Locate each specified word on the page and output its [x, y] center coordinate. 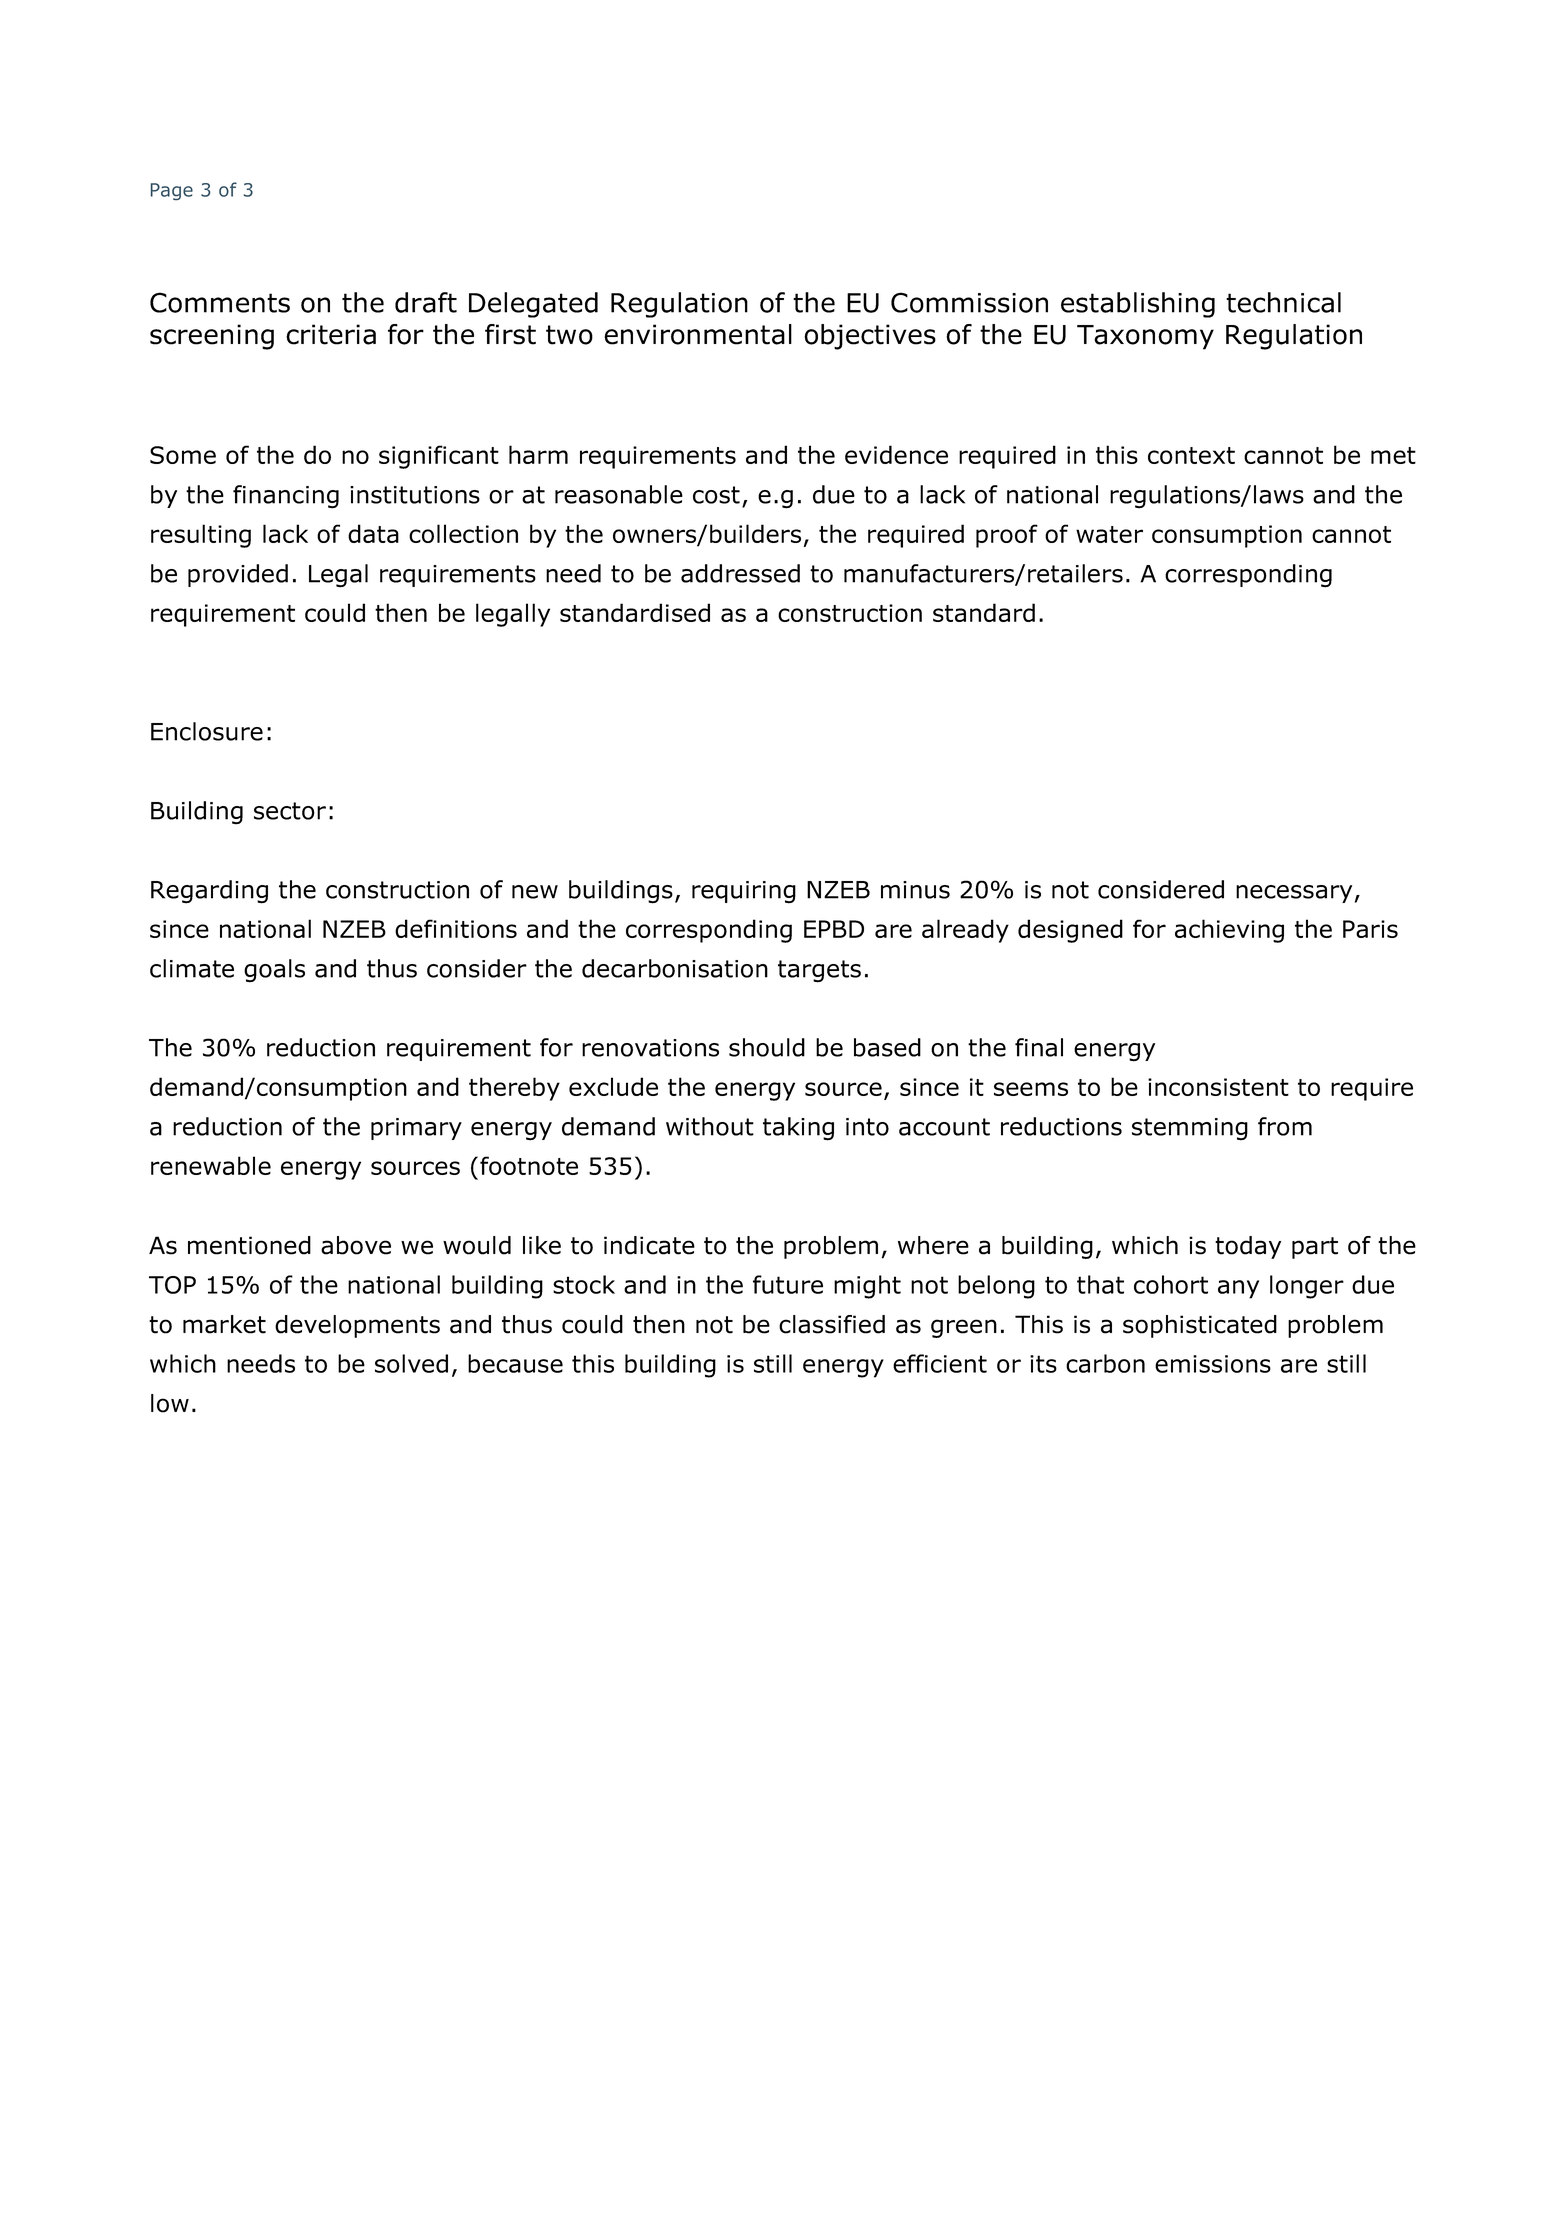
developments [357, 1326]
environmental [698, 334]
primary [416, 1129]
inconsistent [1218, 1087]
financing [286, 497]
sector [290, 811]
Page [172, 191]
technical [1283, 302]
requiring [744, 892]
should [767, 1047]
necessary [1294, 894]
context [1191, 455]
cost [716, 495]
